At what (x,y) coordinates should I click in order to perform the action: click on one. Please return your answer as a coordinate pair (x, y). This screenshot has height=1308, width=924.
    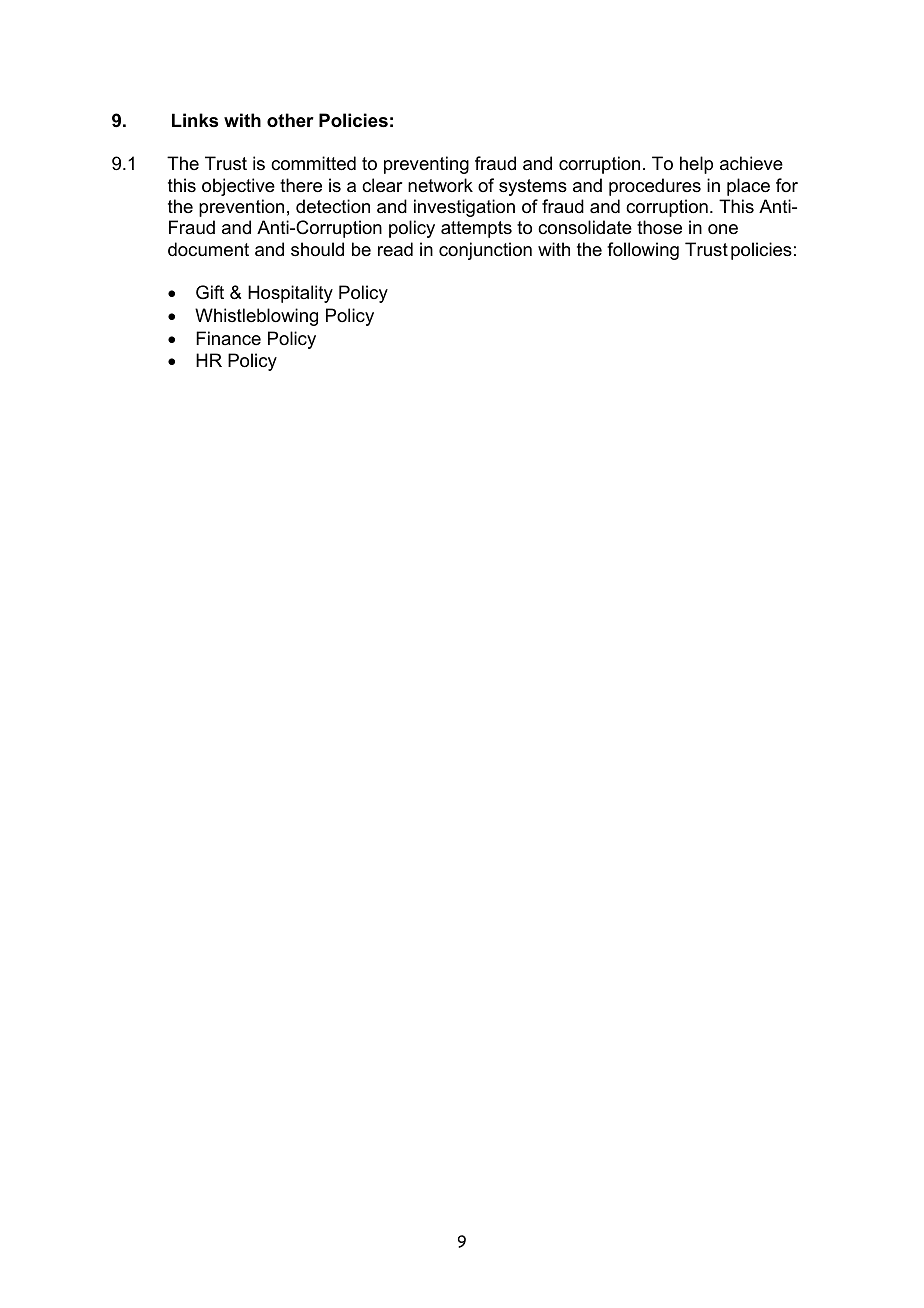
    Looking at the image, I should click on (723, 229).
